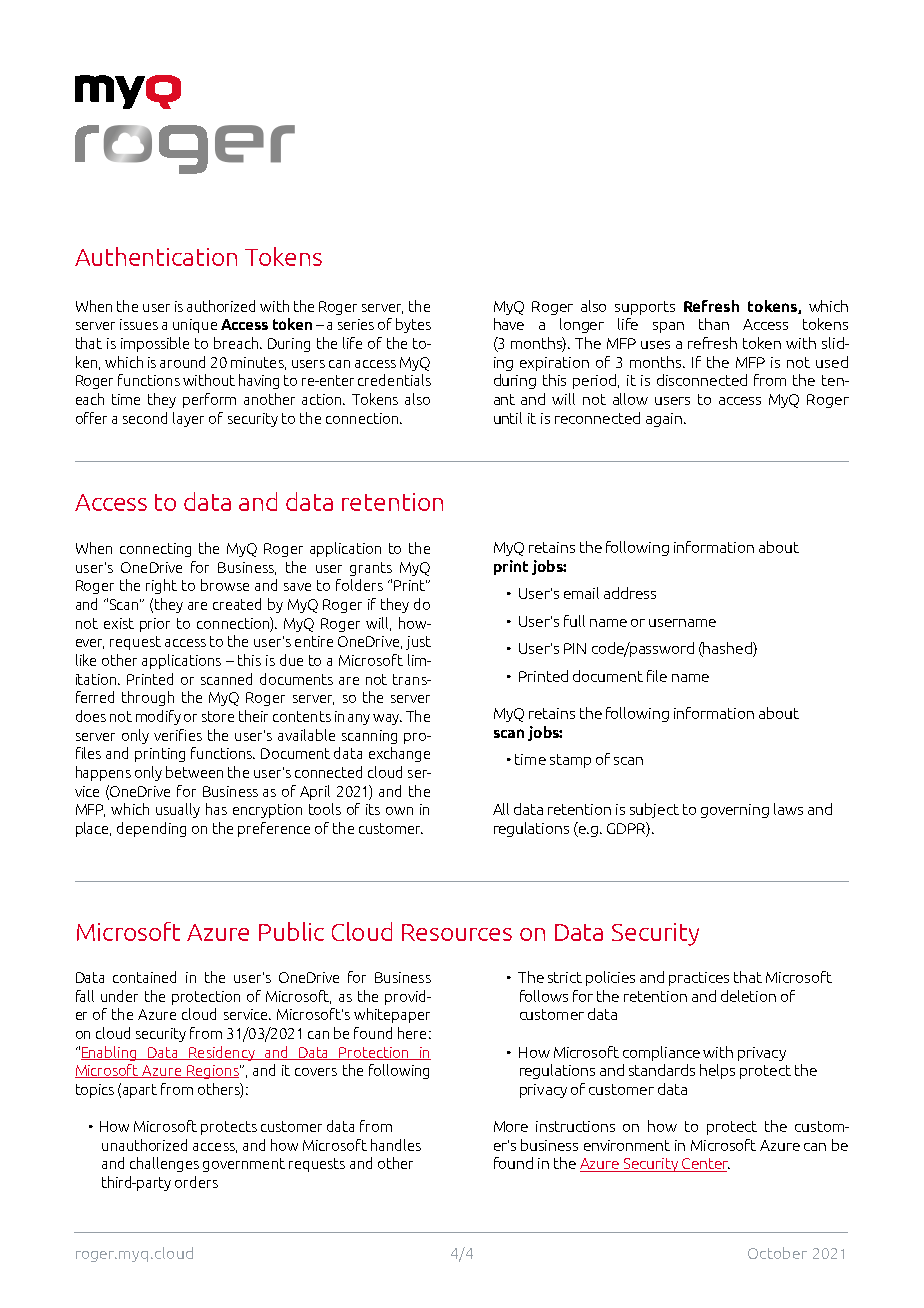  I want to click on than, so click(714, 324).
